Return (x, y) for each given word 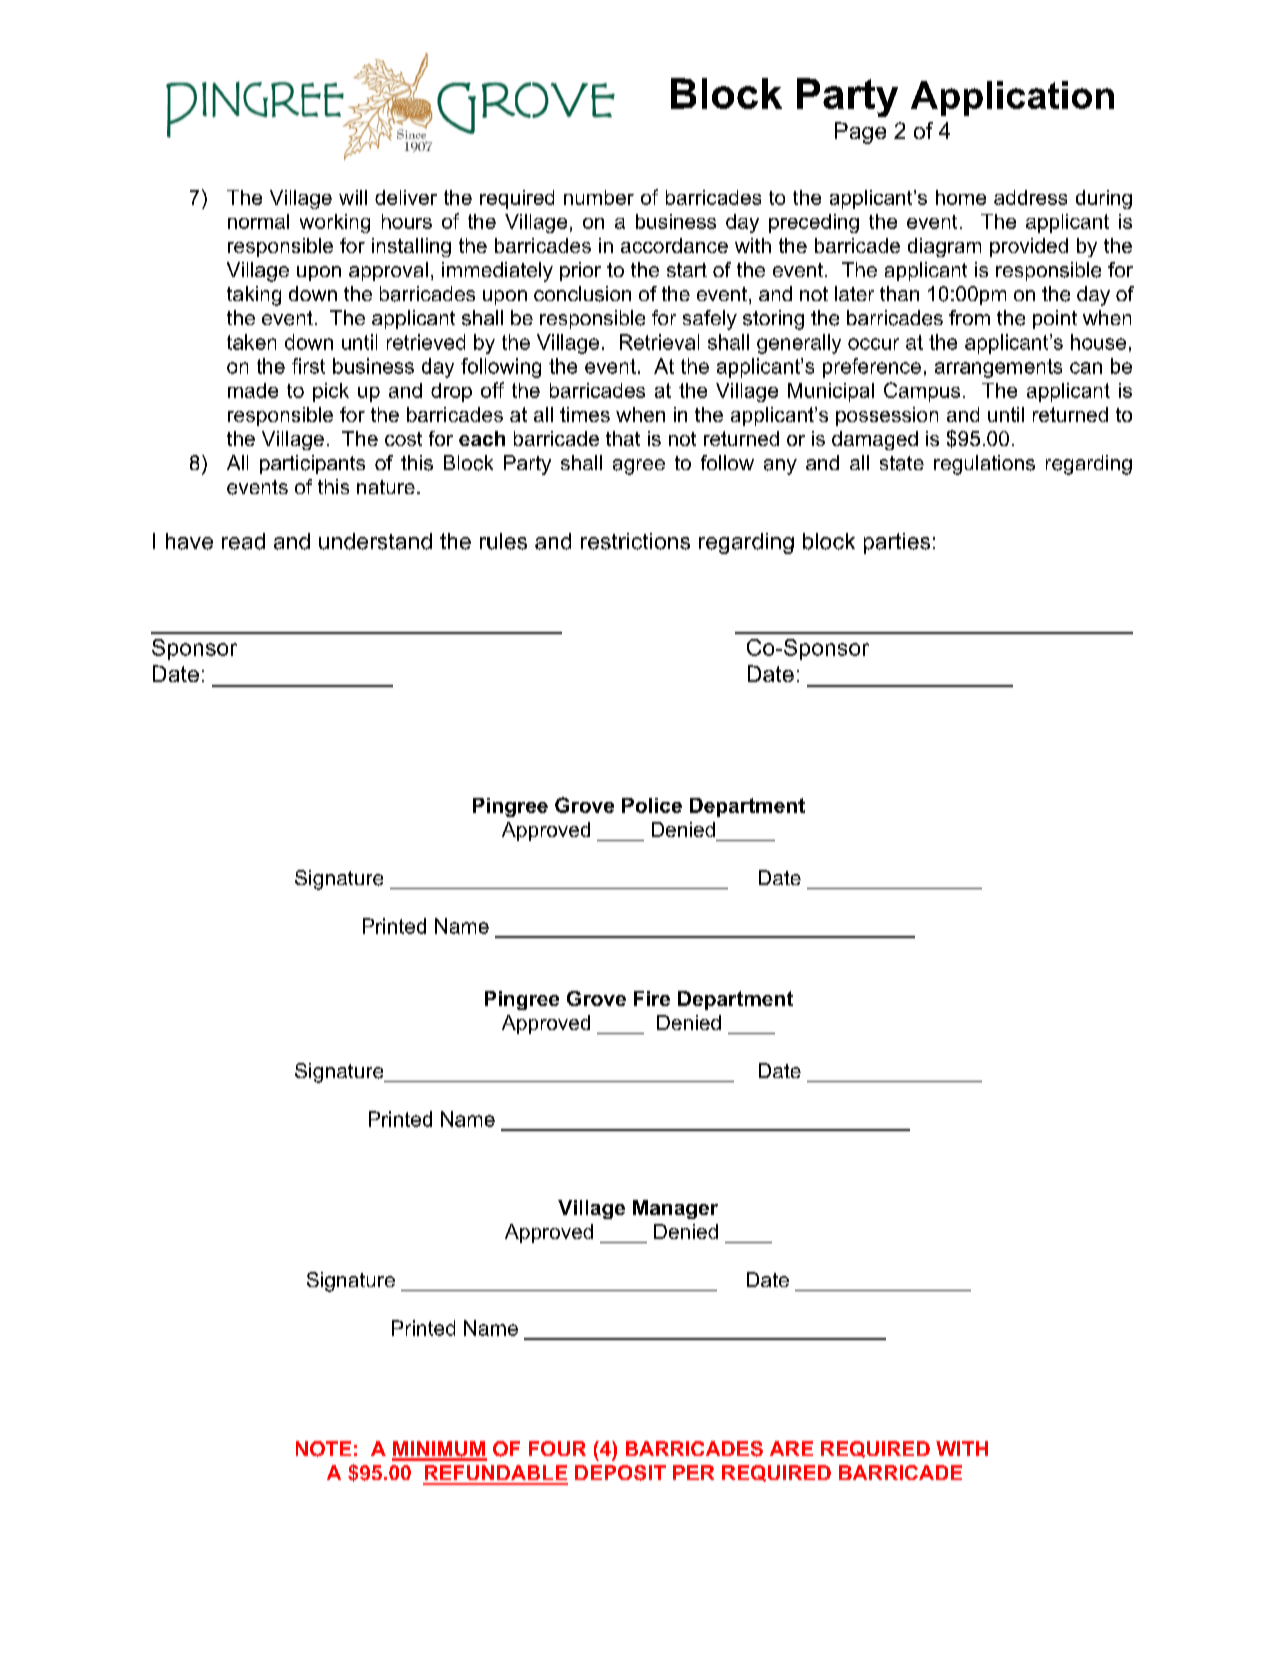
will (353, 197)
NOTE (323, 1449)
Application (1012, 98)
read (243, 541)
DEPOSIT (620, 1473)
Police (652, 805)
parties (897, 543)
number (599, 197)
